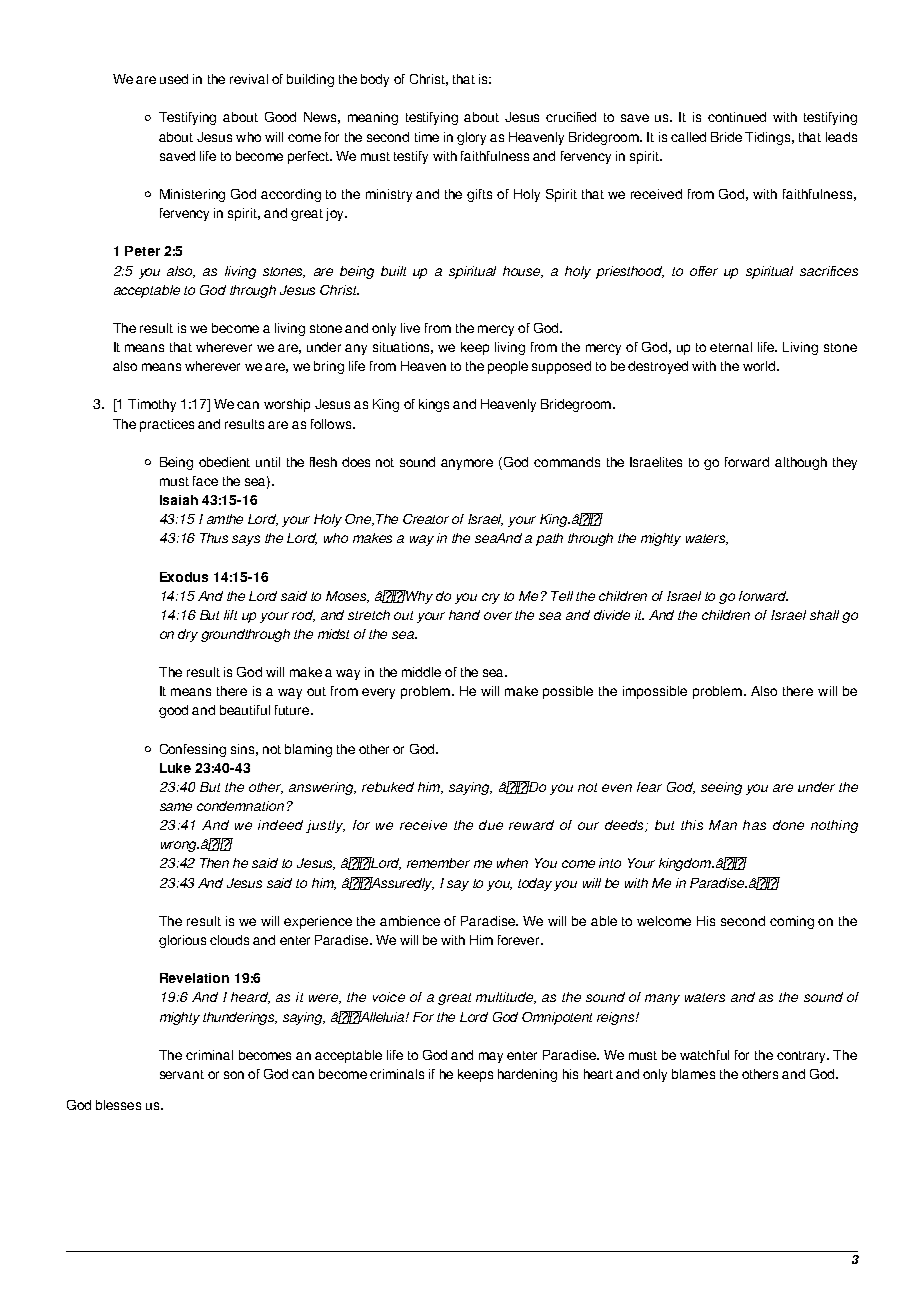 The height and width of the page is (1308, 924). Describe the element at coordinates (174, 79) in the page. I see `used` at that location.
